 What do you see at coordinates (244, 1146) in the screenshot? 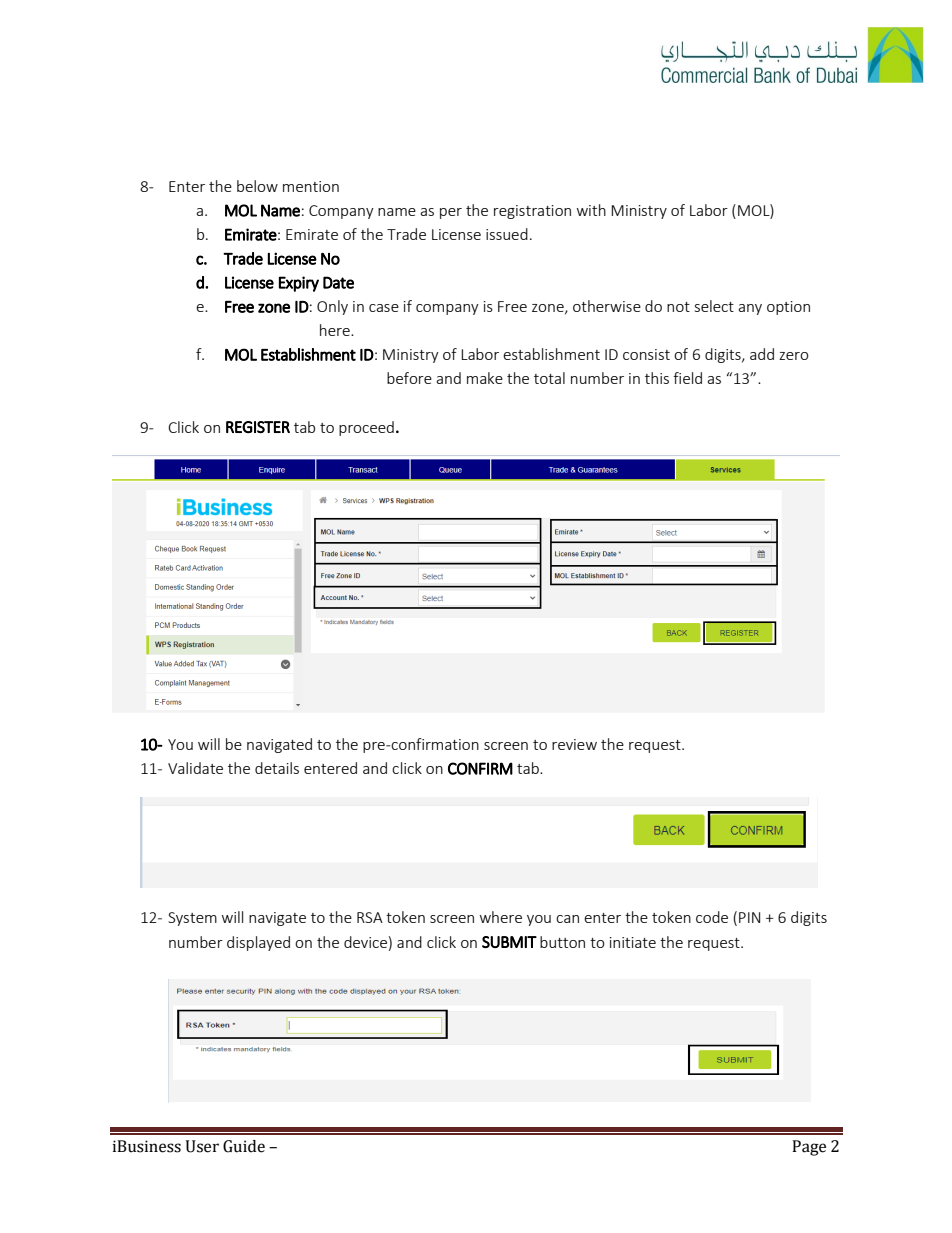
I see `Guide` at bounding box center [244, 1146].
